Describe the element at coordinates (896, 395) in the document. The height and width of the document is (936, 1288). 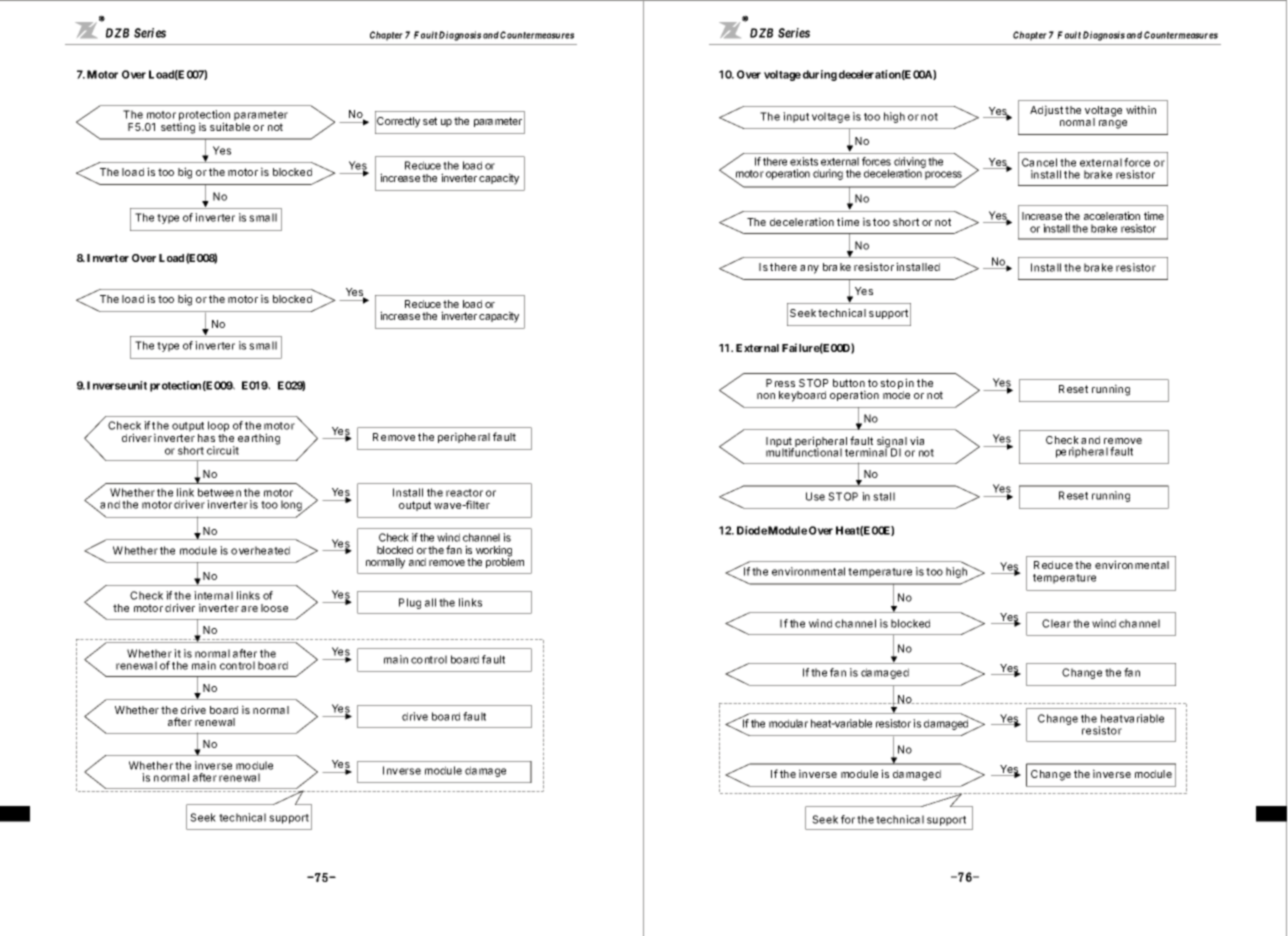
I see `mode` at that location.
